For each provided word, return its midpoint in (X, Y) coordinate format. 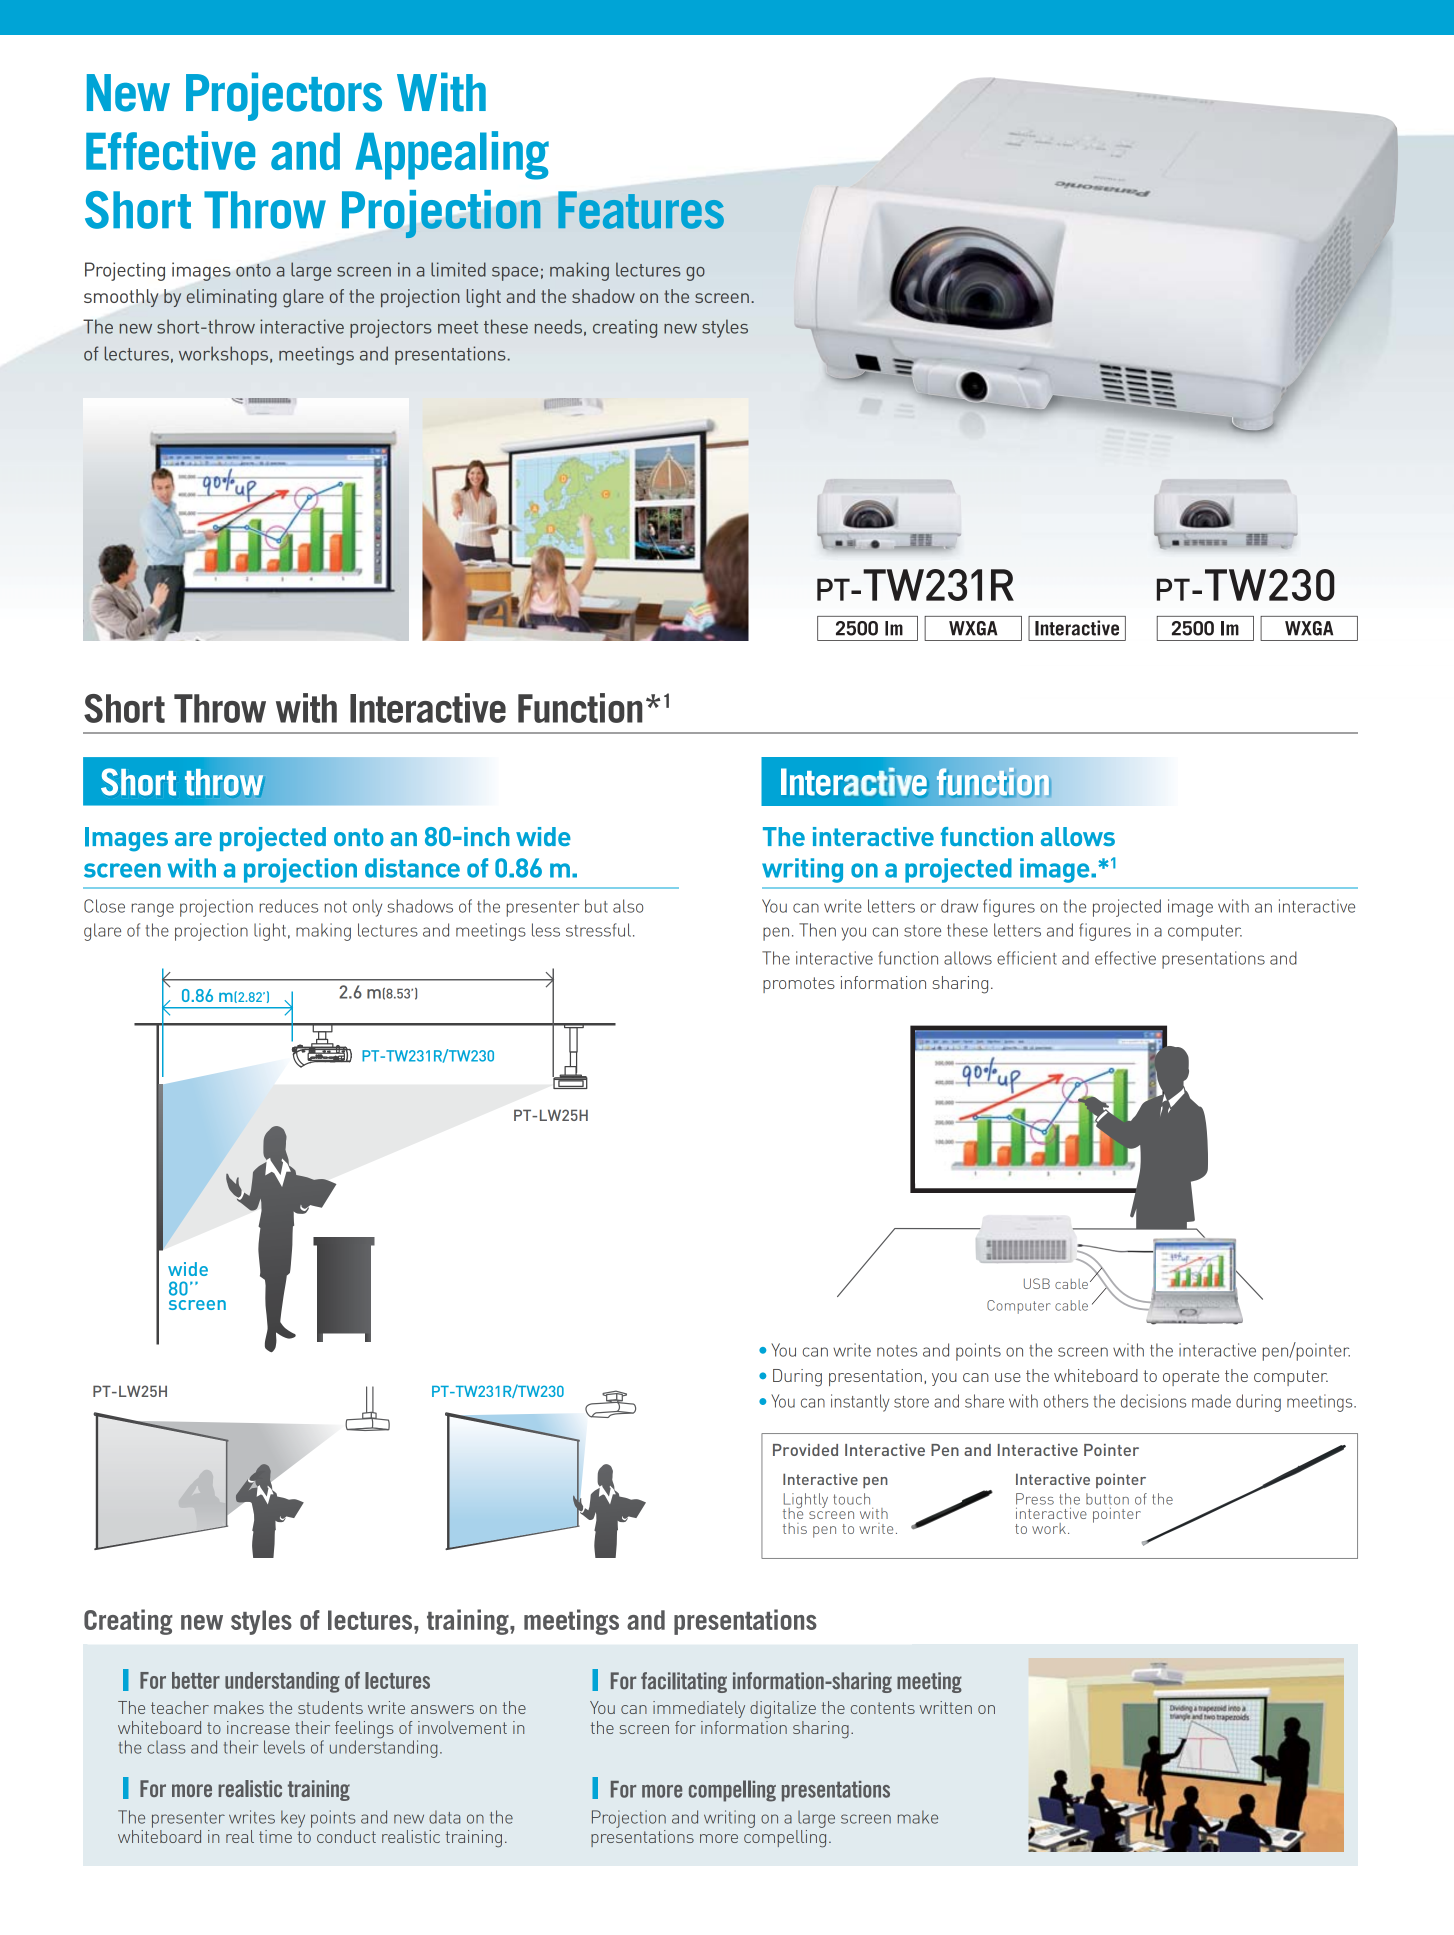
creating (625, 328)
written (946, 1707)
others (1066, 1401)
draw (959, 906)
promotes (799, 985)
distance (412, 868)
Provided (805, 1450)
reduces (289, 906)
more (719, 1838)
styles (725, 328)
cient (1039, 958)
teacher (180, 1707)
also (628, 906)
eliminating (232, 298)
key (293, 1819)
